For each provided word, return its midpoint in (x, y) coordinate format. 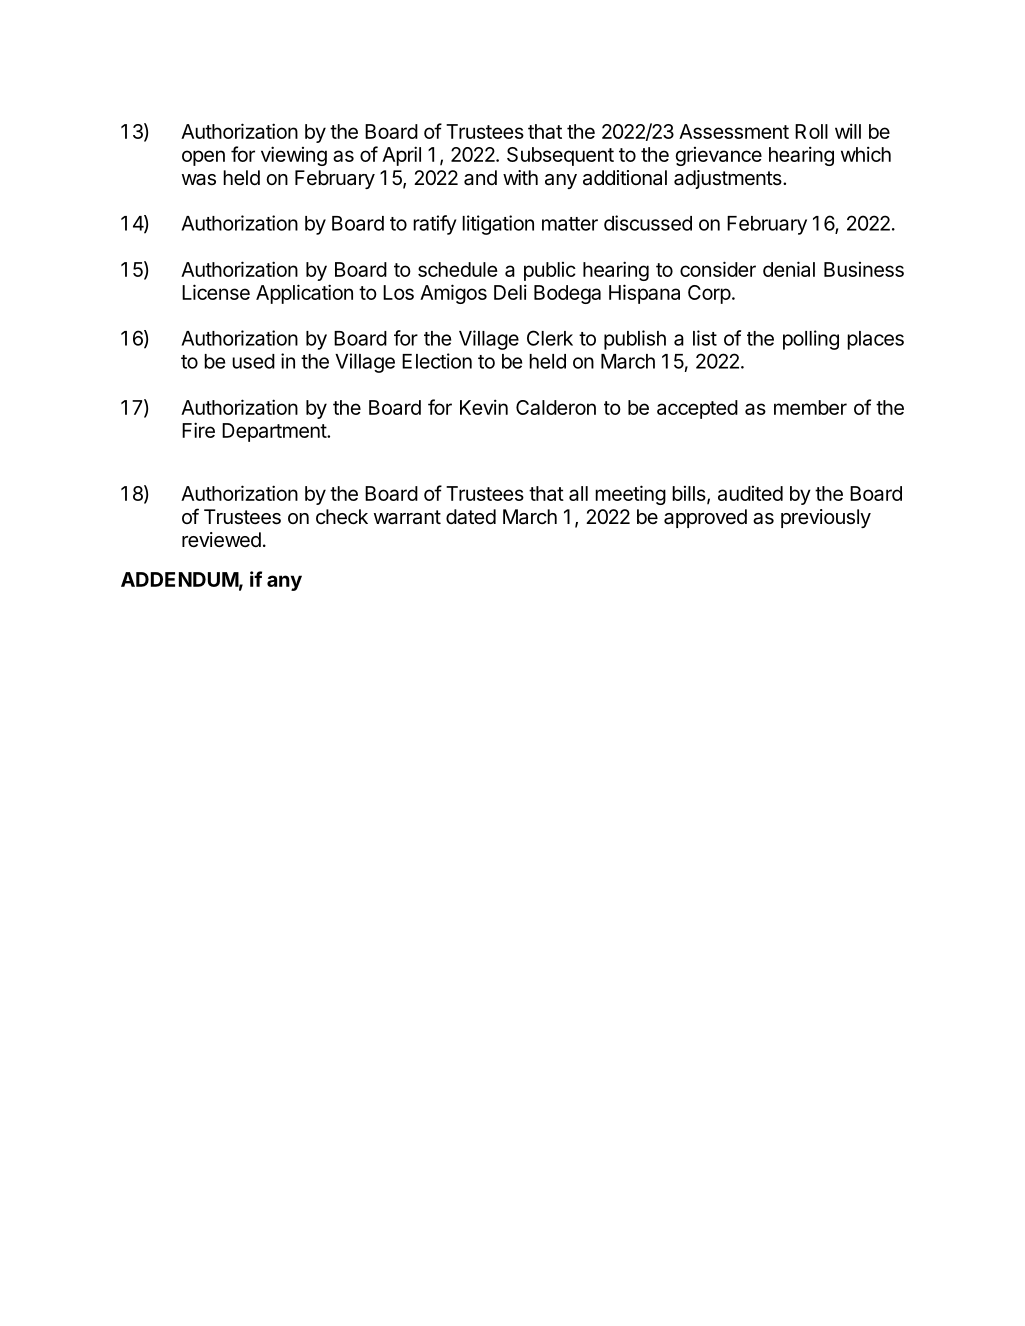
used (253, 361)
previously (826, 518)
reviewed (221, 540)
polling (811, 340)
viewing (294, 156)
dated (471, 517)
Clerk (550, 338)
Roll (811, 131)
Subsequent (560, 156)
